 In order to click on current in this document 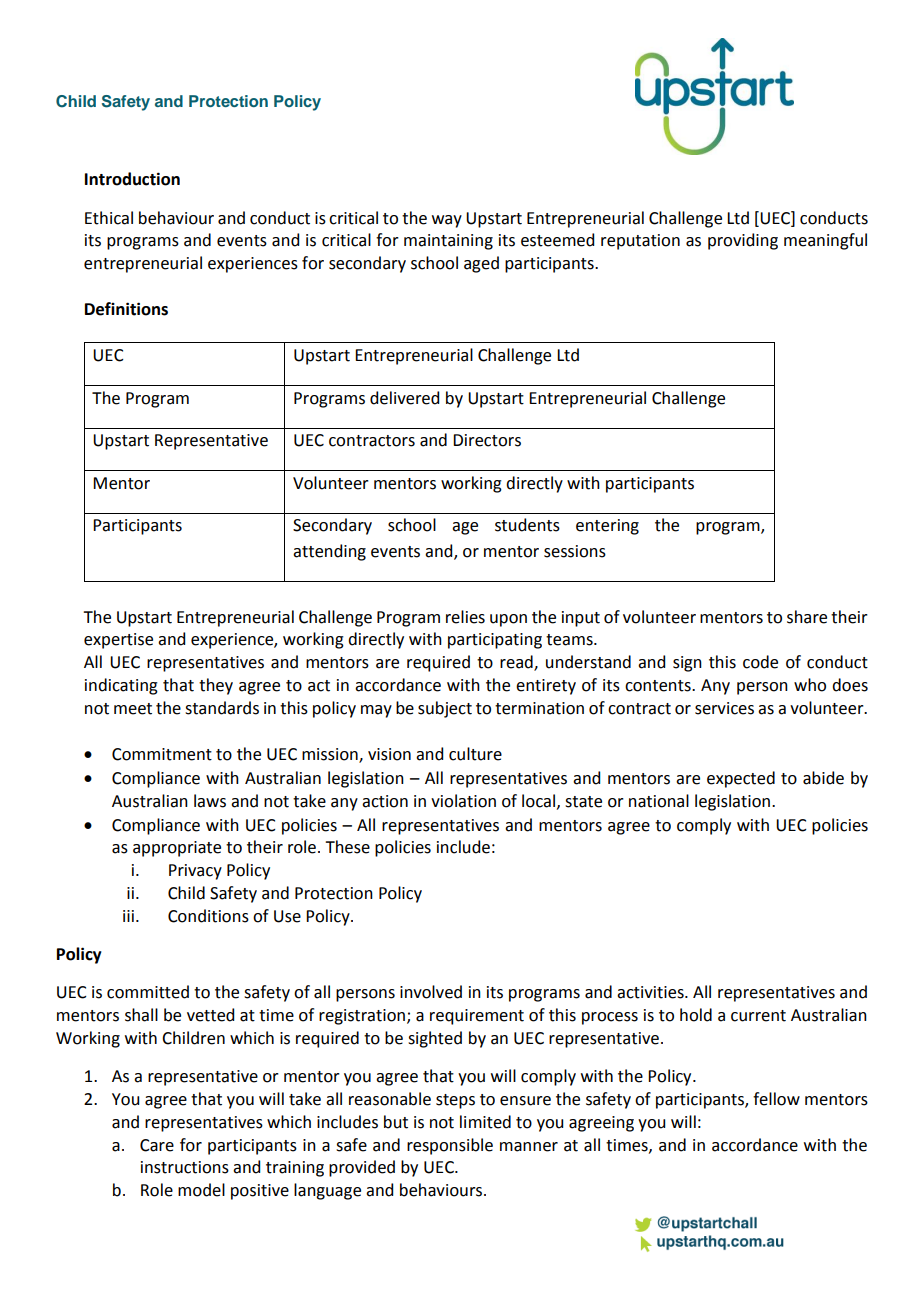, I will do `click(758, 1016)`.
